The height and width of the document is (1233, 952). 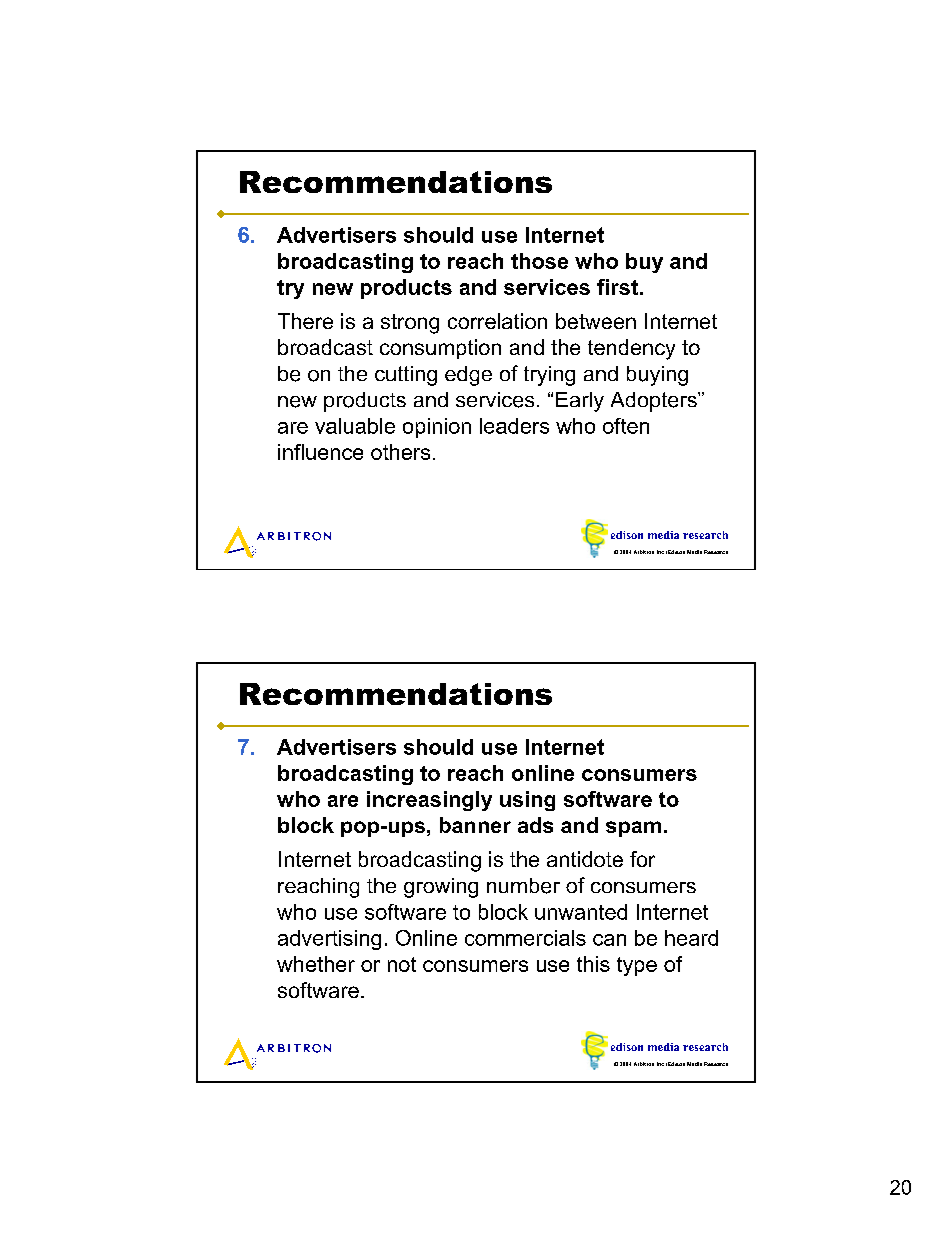 What do you see at coordinates (617, 287) in the document?
I see `first` at bounding box center [617, 287].
